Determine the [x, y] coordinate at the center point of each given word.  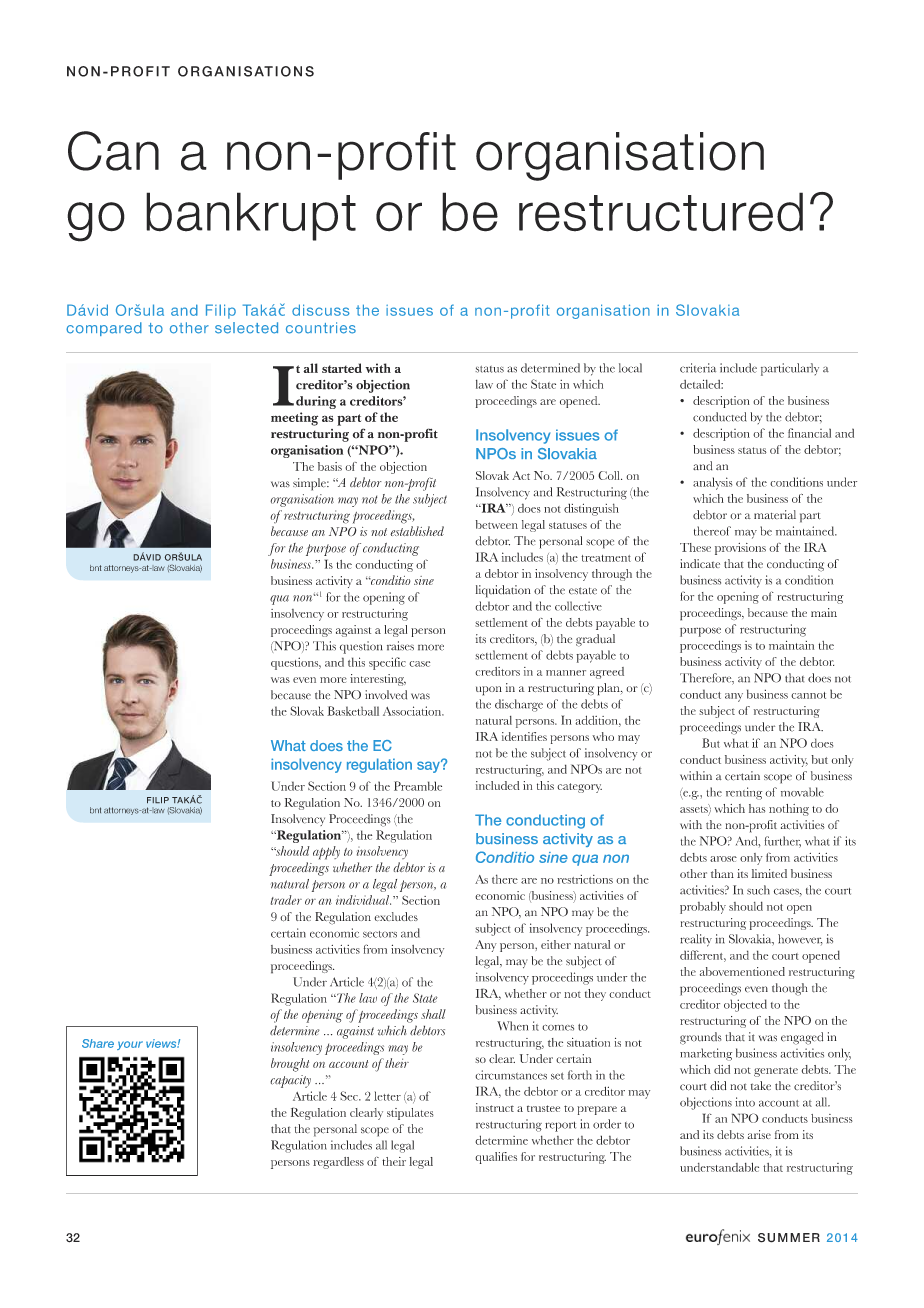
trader [286, 900]
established [417, 531]
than [722, 873]
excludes [396, 916]
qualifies [496, 1158]
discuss [321, 310]
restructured [661, 212]
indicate [700, 563]
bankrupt [251, 216]
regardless [338, 1163]
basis [330, 466]
